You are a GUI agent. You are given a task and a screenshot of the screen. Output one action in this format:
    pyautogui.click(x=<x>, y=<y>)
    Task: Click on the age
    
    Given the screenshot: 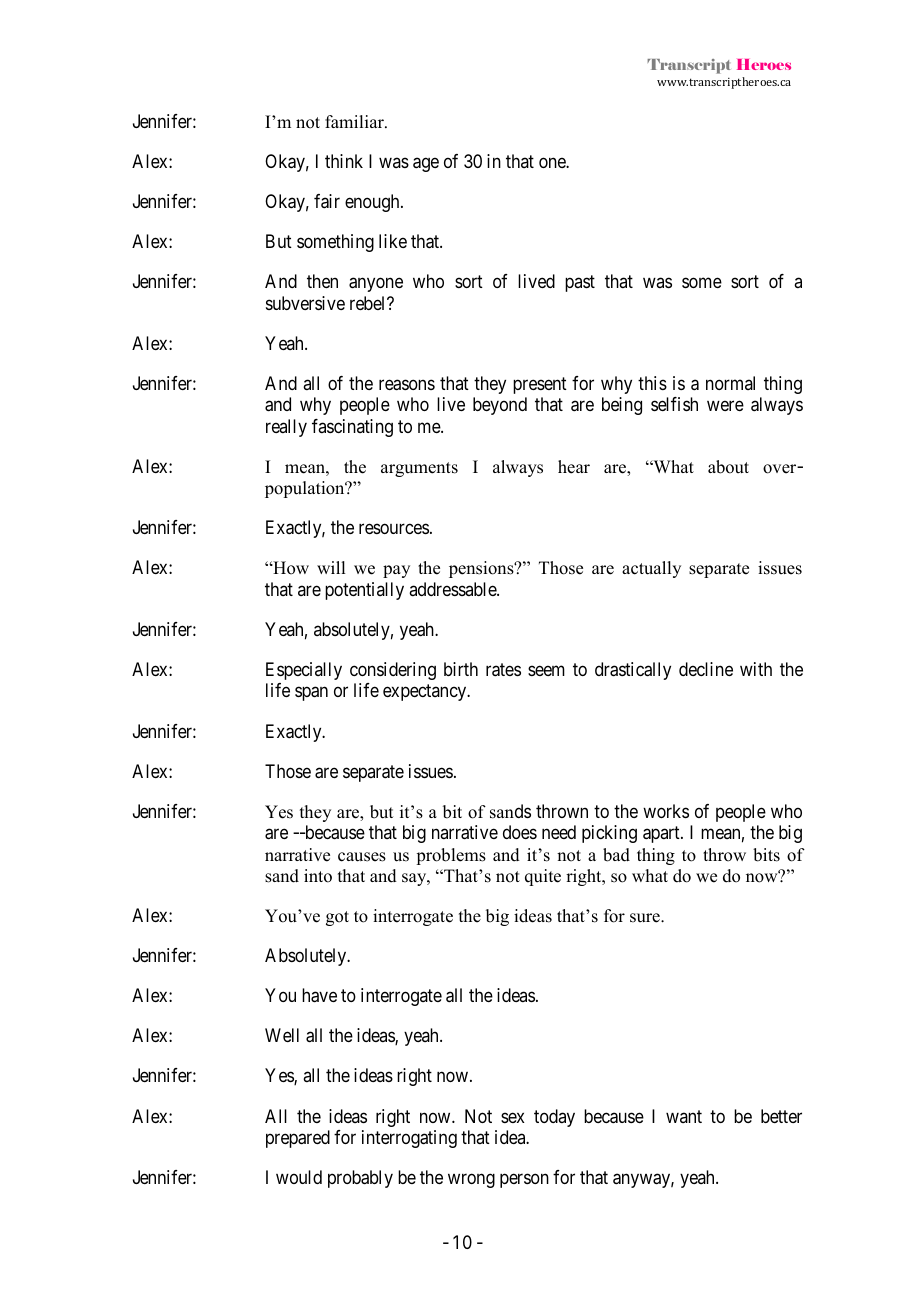 What is the action you would take?
    pyautogui.click(x=426, y=165)
